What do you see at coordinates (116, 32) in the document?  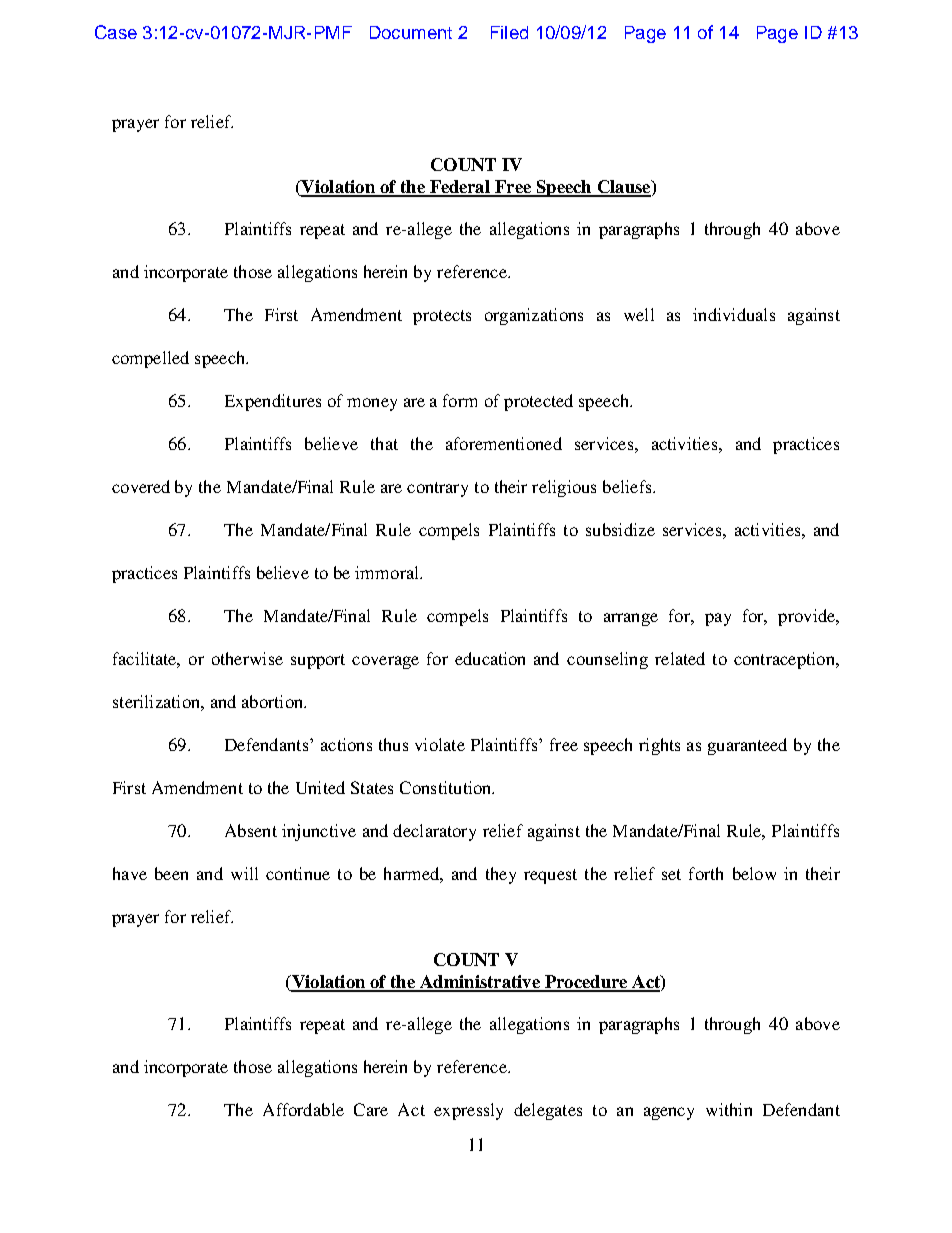 I see `Case` at bounding box center [116, 32].
